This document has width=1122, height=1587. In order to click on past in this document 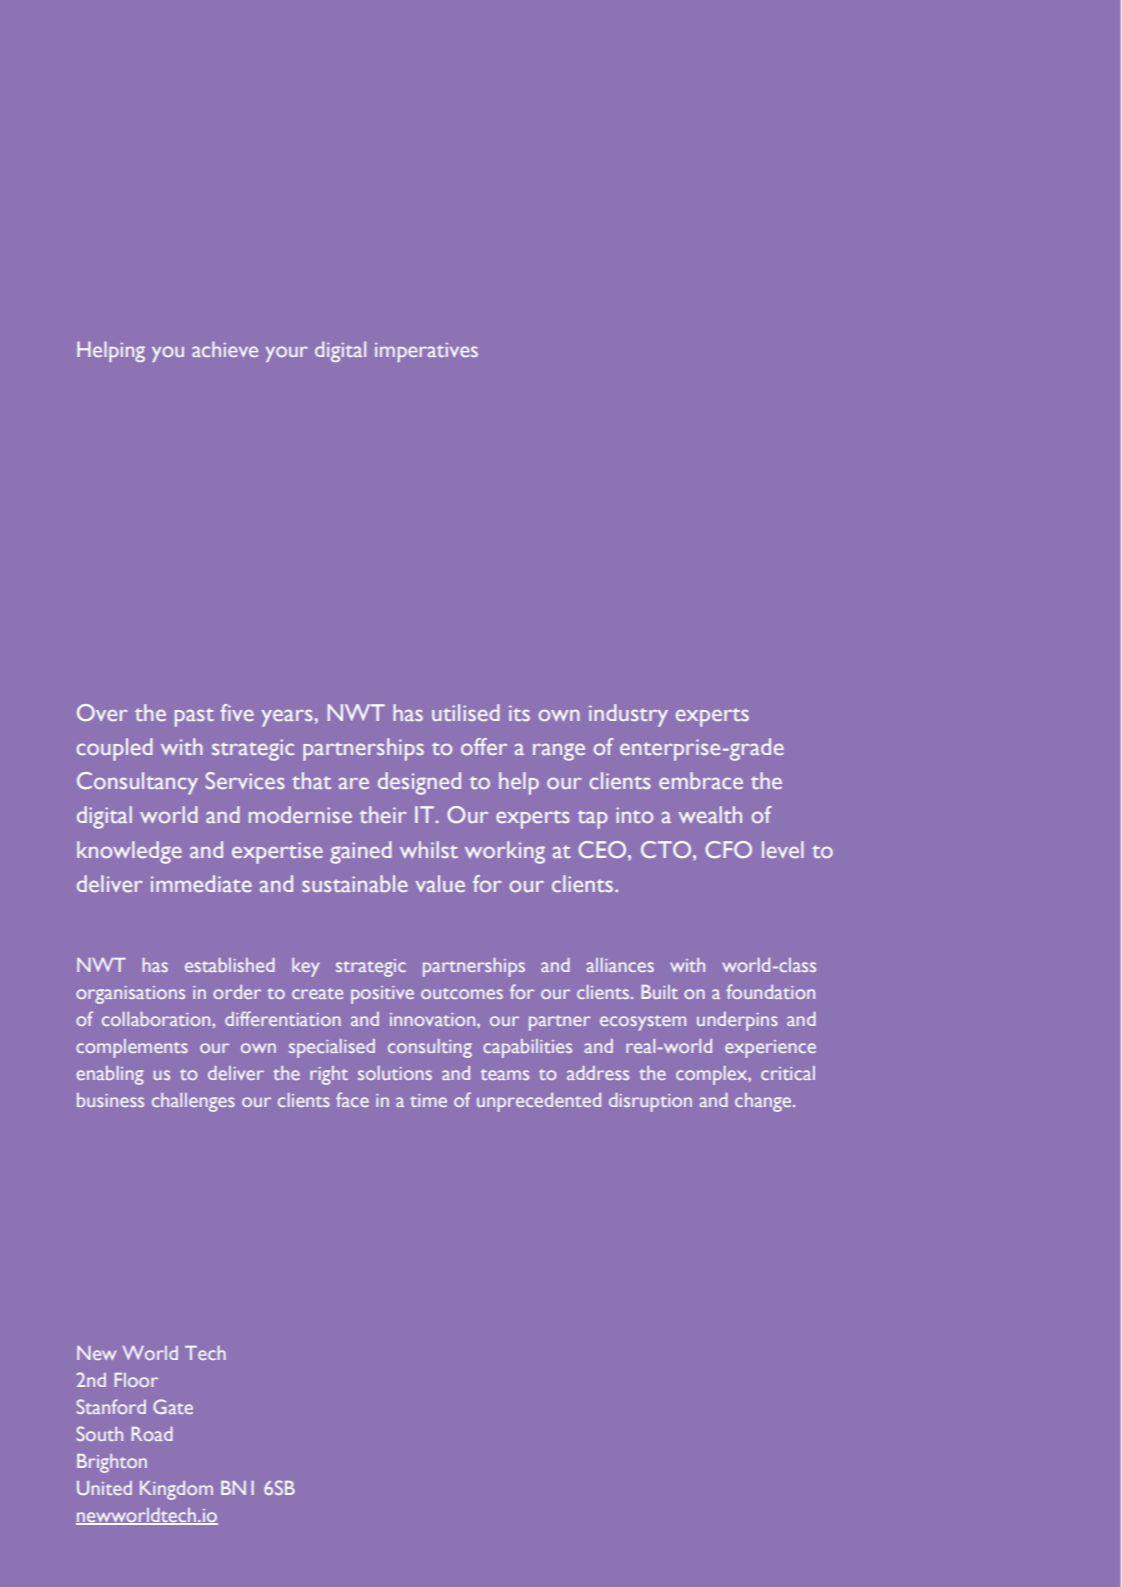, I will do `click(194, 717)`.
